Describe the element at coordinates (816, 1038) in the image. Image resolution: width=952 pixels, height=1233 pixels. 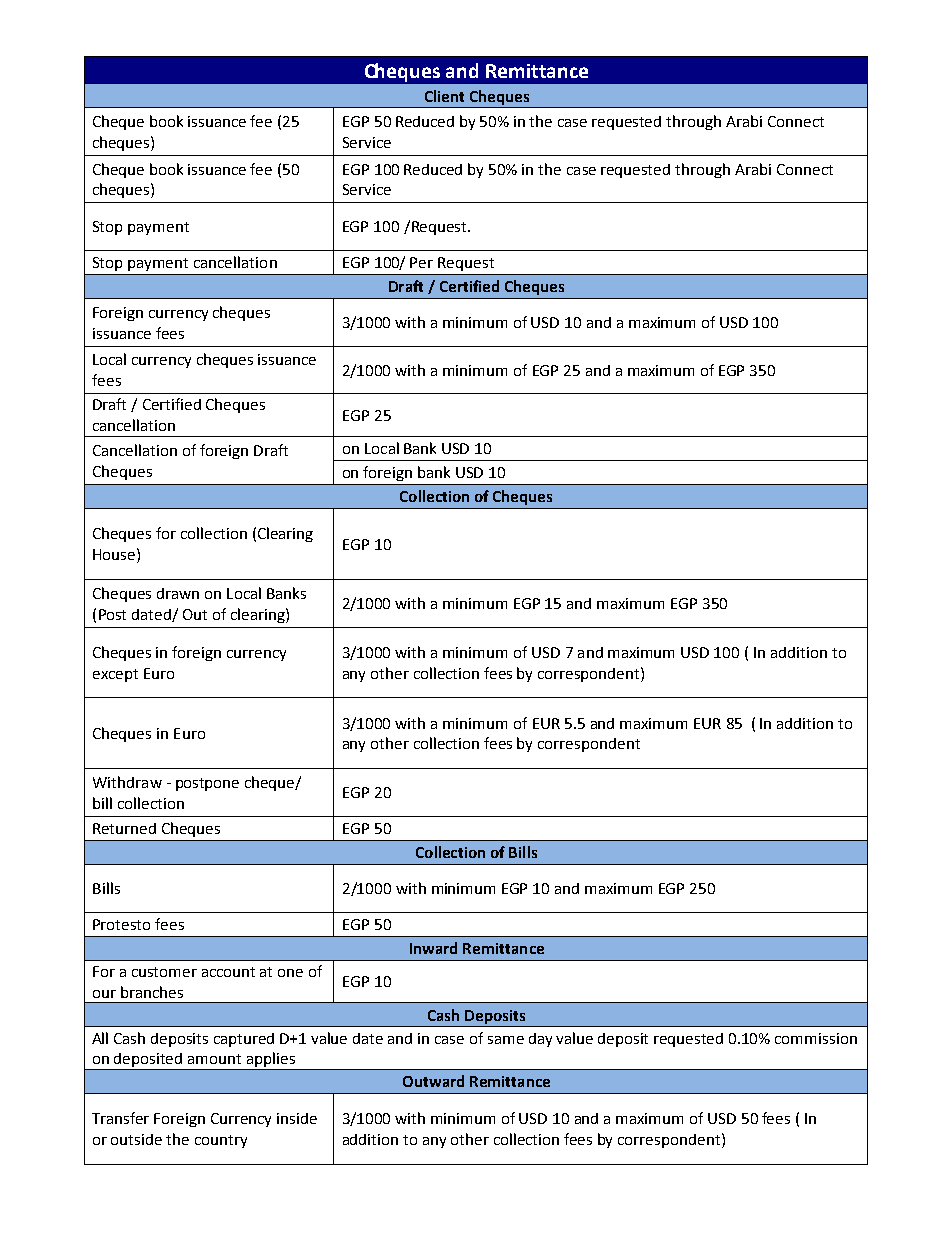
I see `commission` at that location.
